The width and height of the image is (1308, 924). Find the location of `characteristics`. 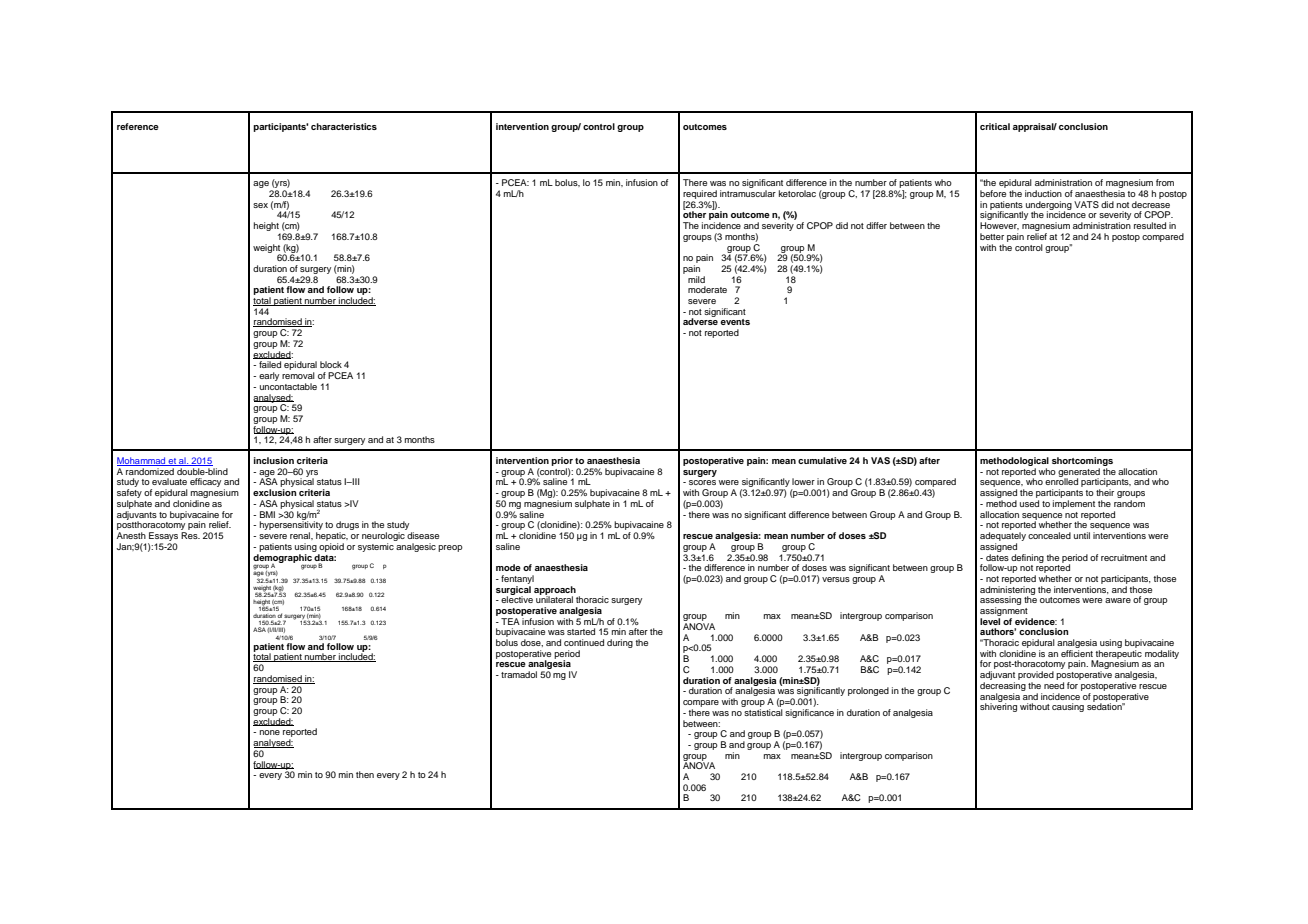

characteristics is located at coordinates (344, 126).
